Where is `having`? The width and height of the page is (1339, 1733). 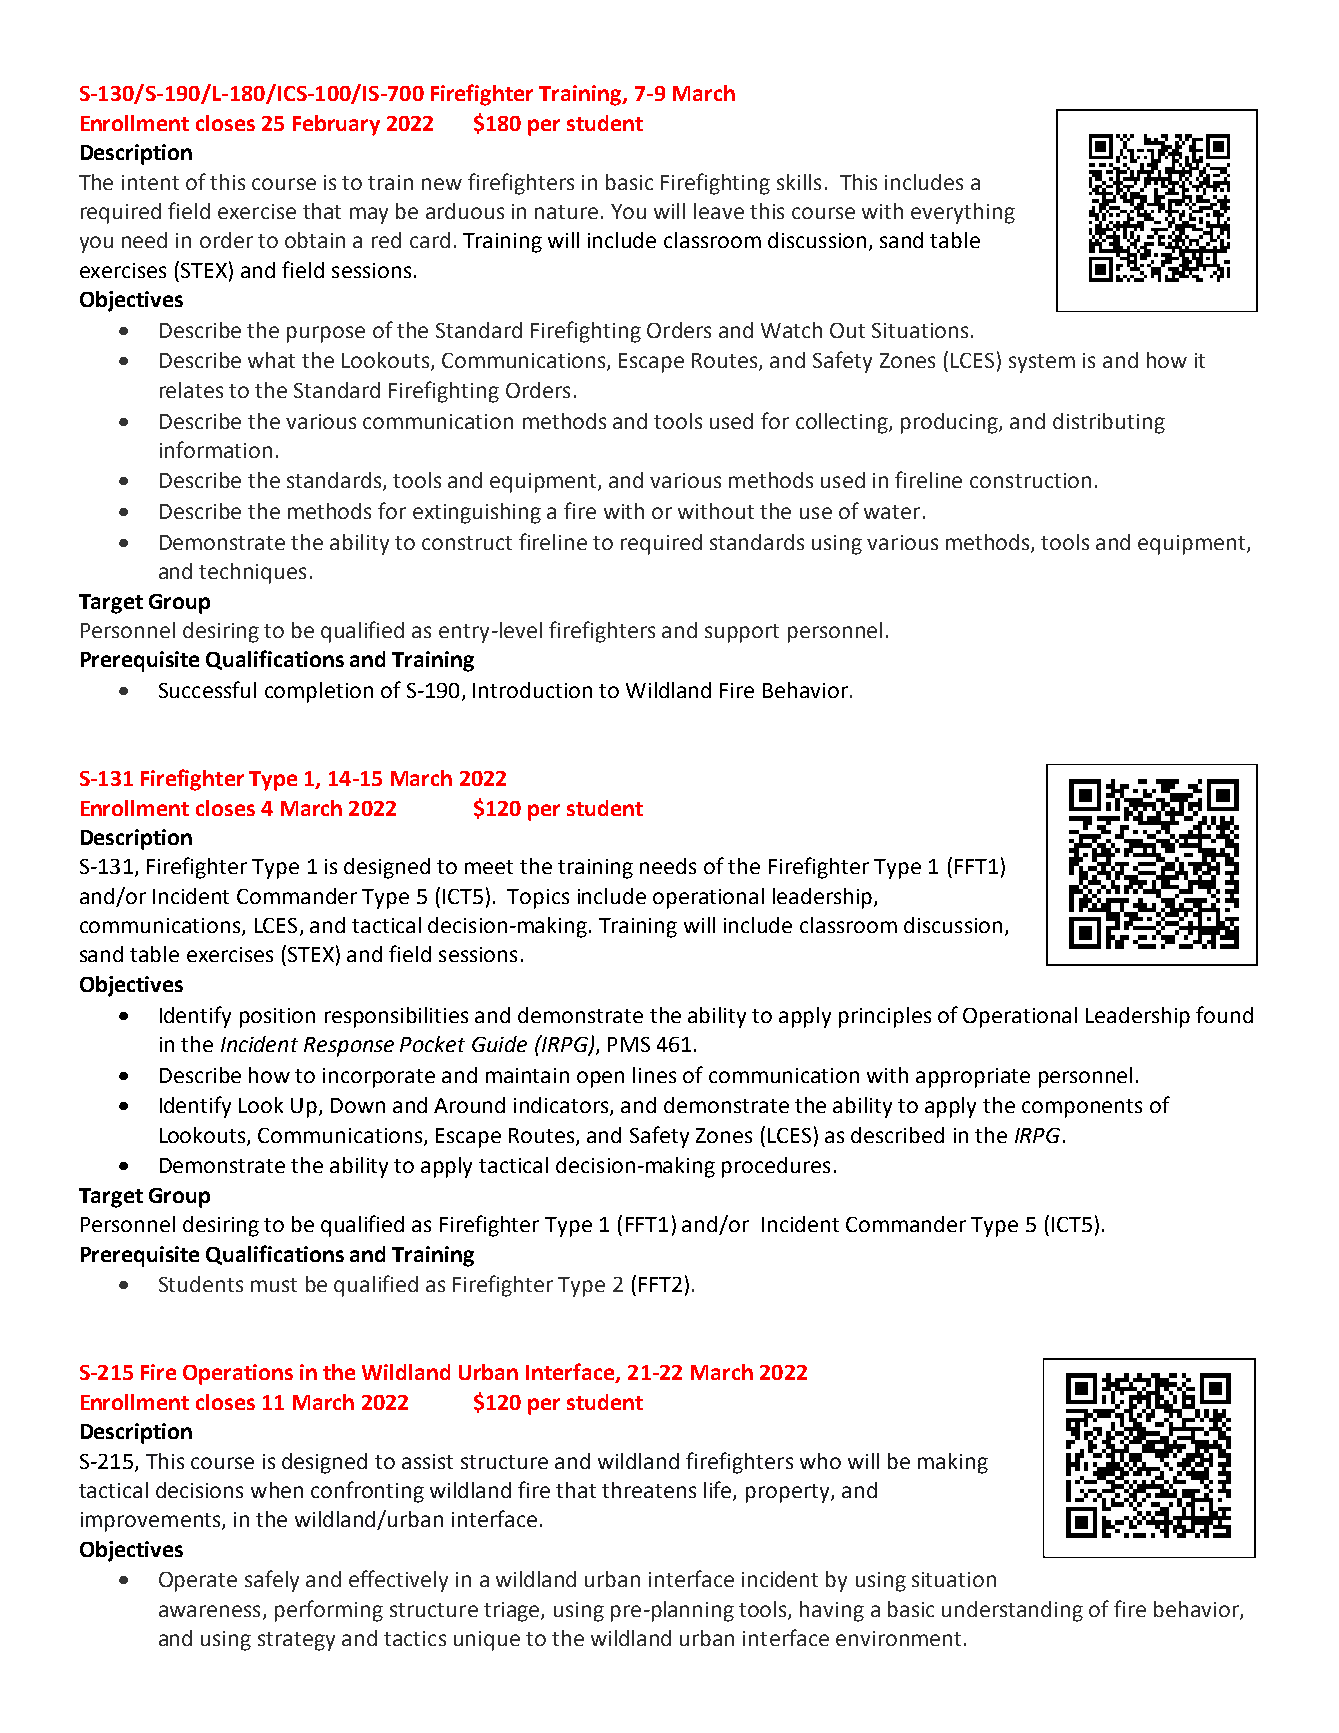 having is located at coordinates (832, 1611).
